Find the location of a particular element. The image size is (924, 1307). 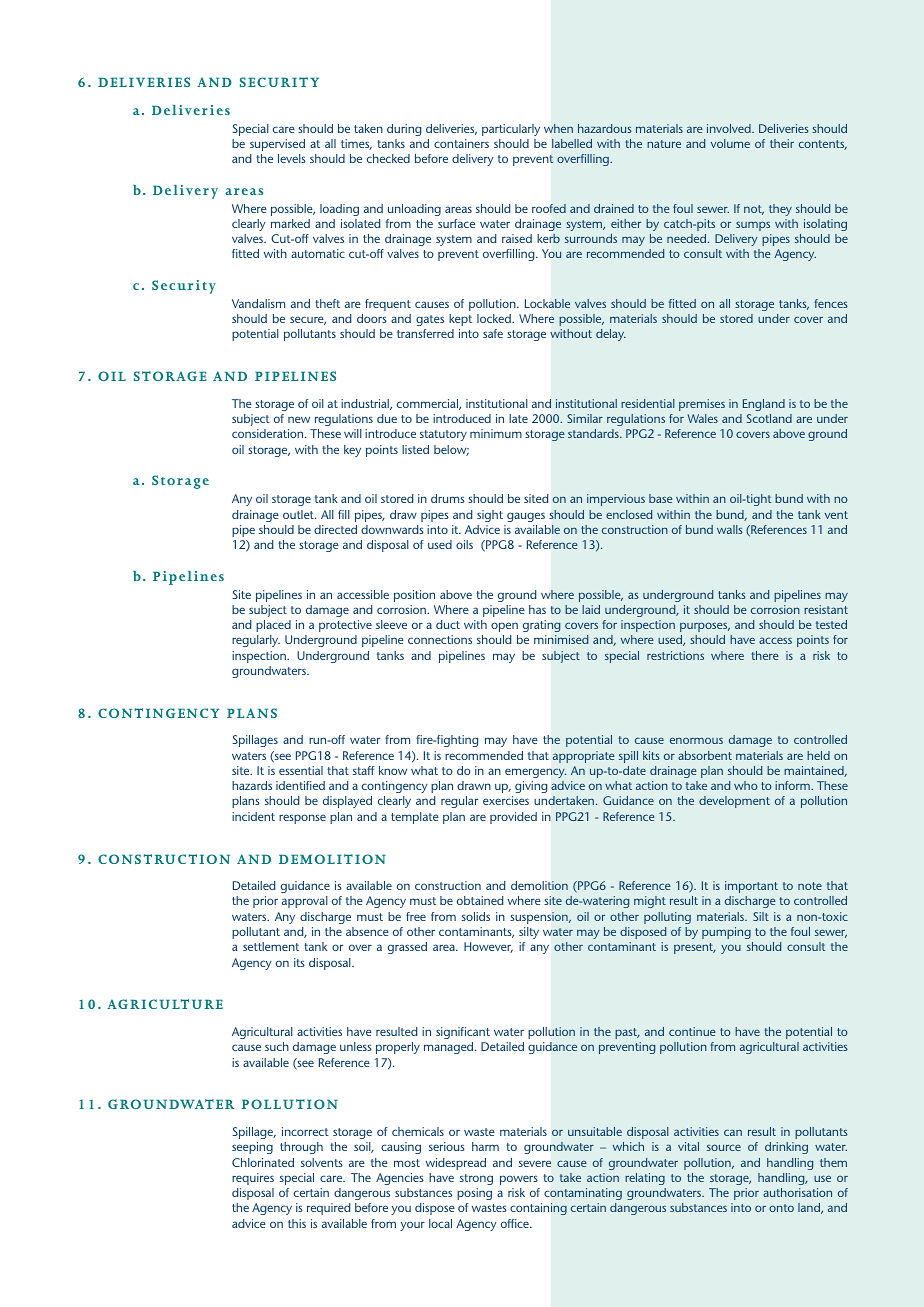

outlet is located at coordinates (299, 514).
